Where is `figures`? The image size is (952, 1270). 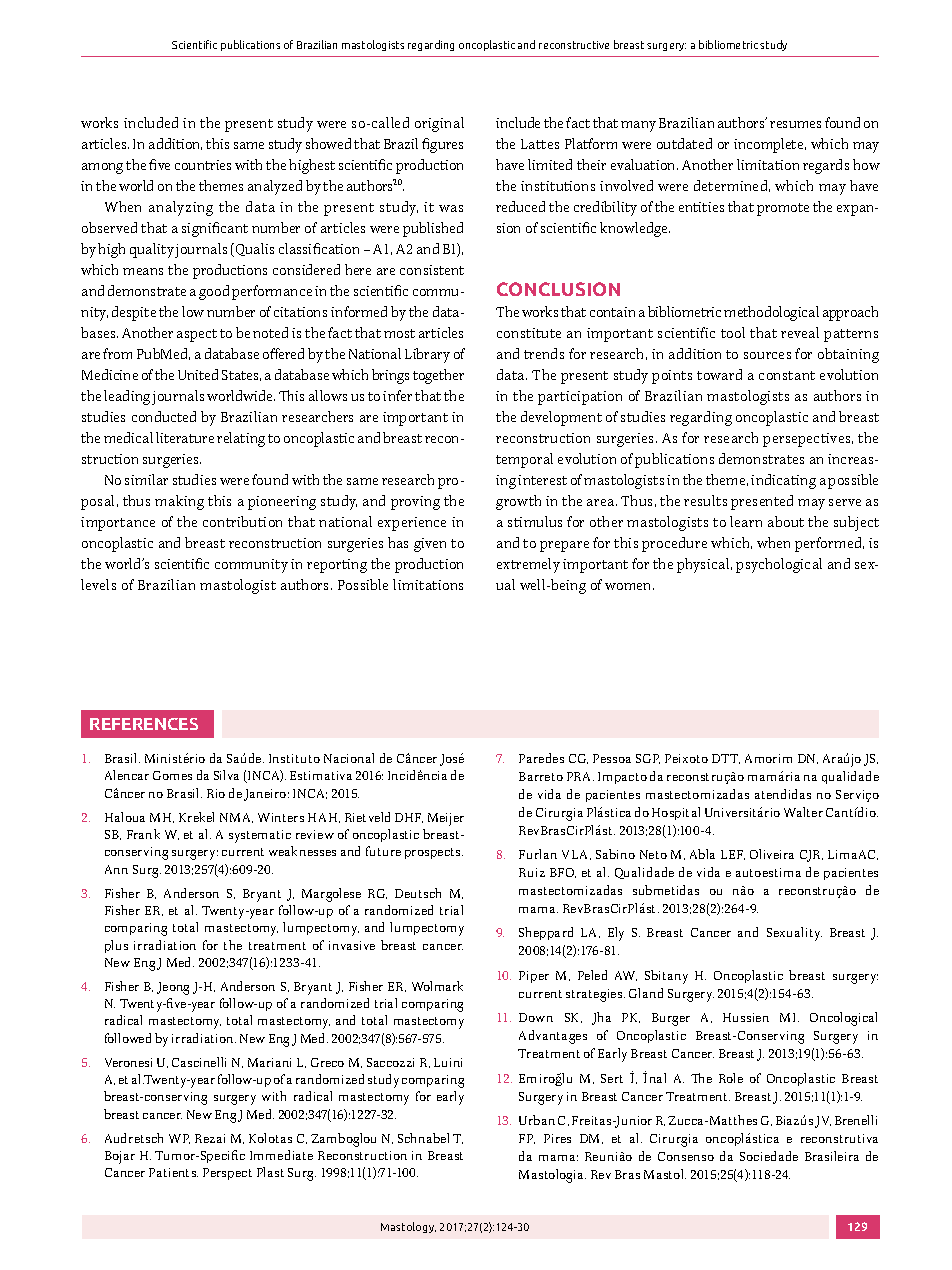 figures is located at coordinates (442, 145).
